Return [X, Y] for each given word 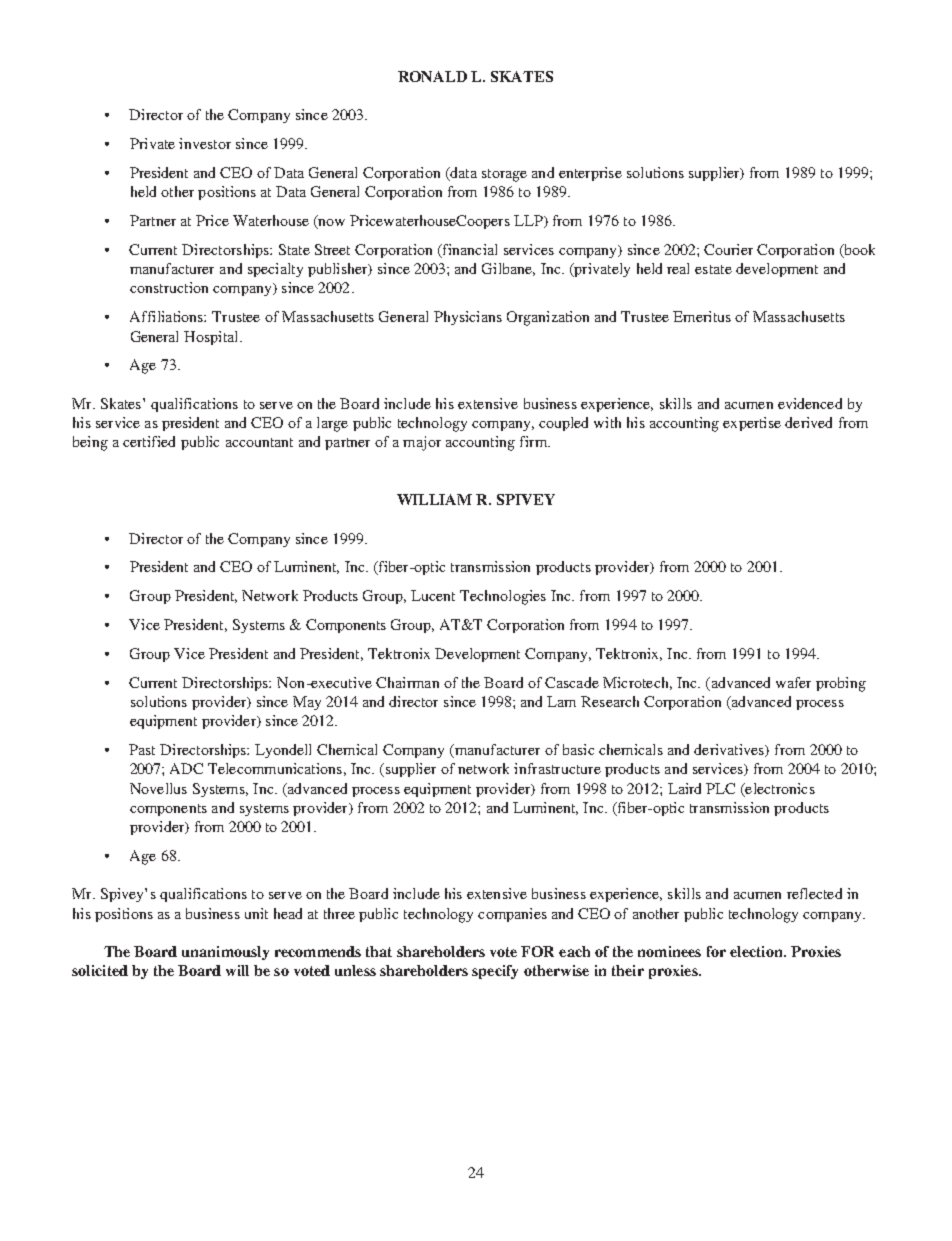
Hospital [212, 338]
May [307, 703]
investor [205, 143]
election [757, 951]
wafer [793, 682]
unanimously [225, 953]
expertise [752, 424]
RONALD [432, 76]
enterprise [590, 174]
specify [495, 972]
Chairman [407, 682]
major [422, 443]
